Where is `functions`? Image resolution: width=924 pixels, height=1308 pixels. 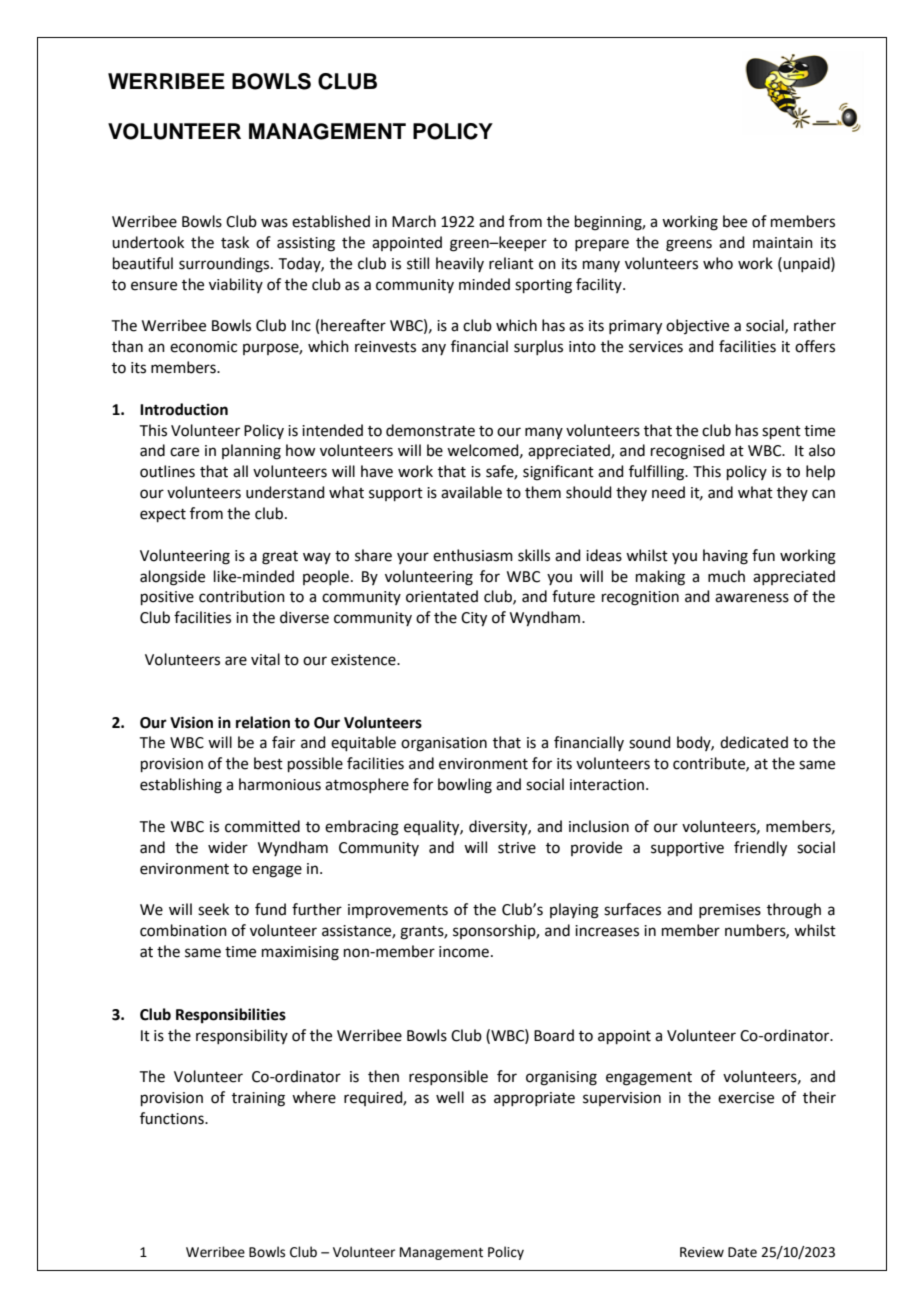 functions is located at coordinates (173, 1118).
